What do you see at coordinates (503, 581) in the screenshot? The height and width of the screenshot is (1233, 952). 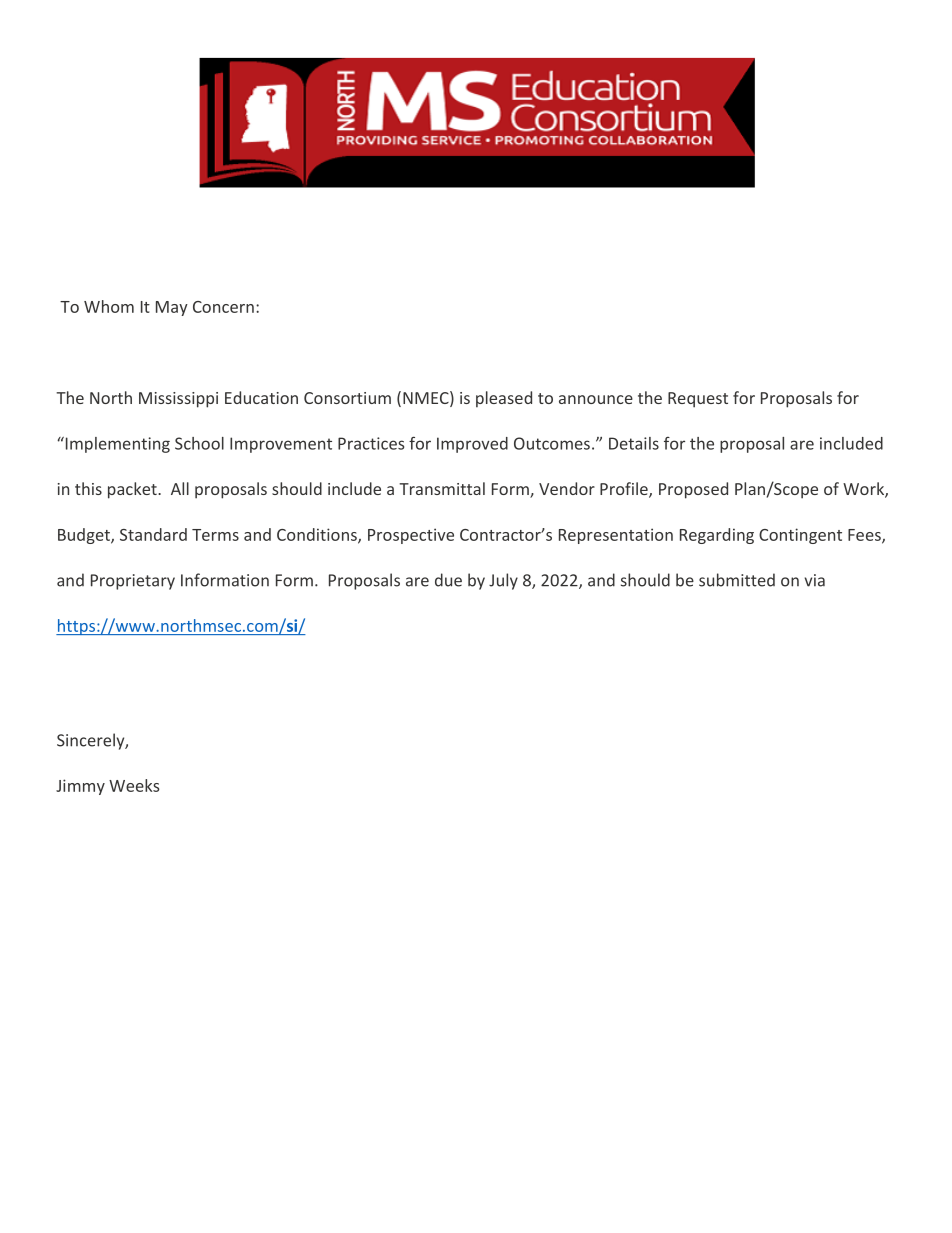 I see `July` at bounding box center [503, 581].
